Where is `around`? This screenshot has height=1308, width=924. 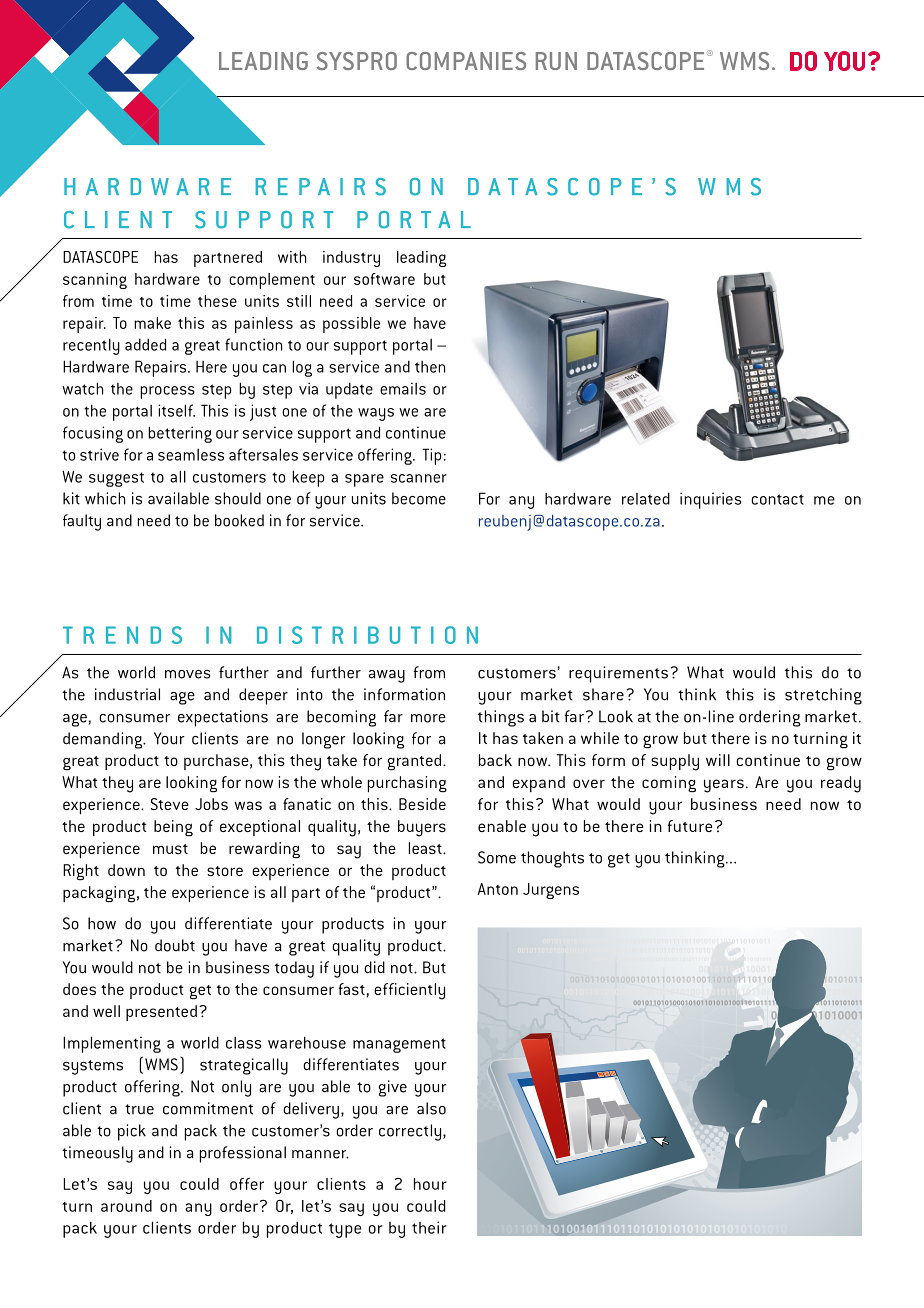 around is located at coordinates (126, 1206).
